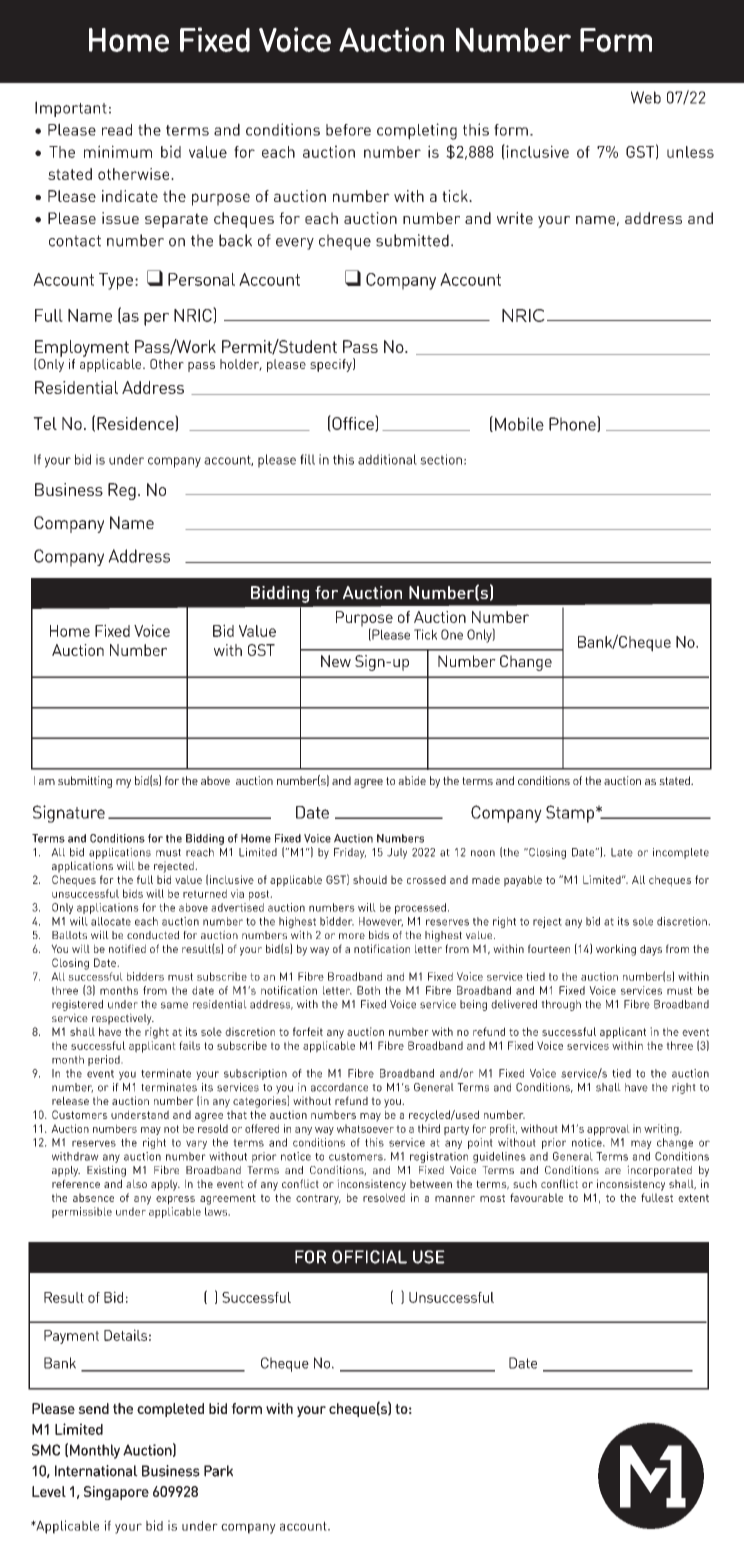  What do you see at coordinates (96, 1471) in the screenshot?
I see `International` at bounding box center [96, 1471].
